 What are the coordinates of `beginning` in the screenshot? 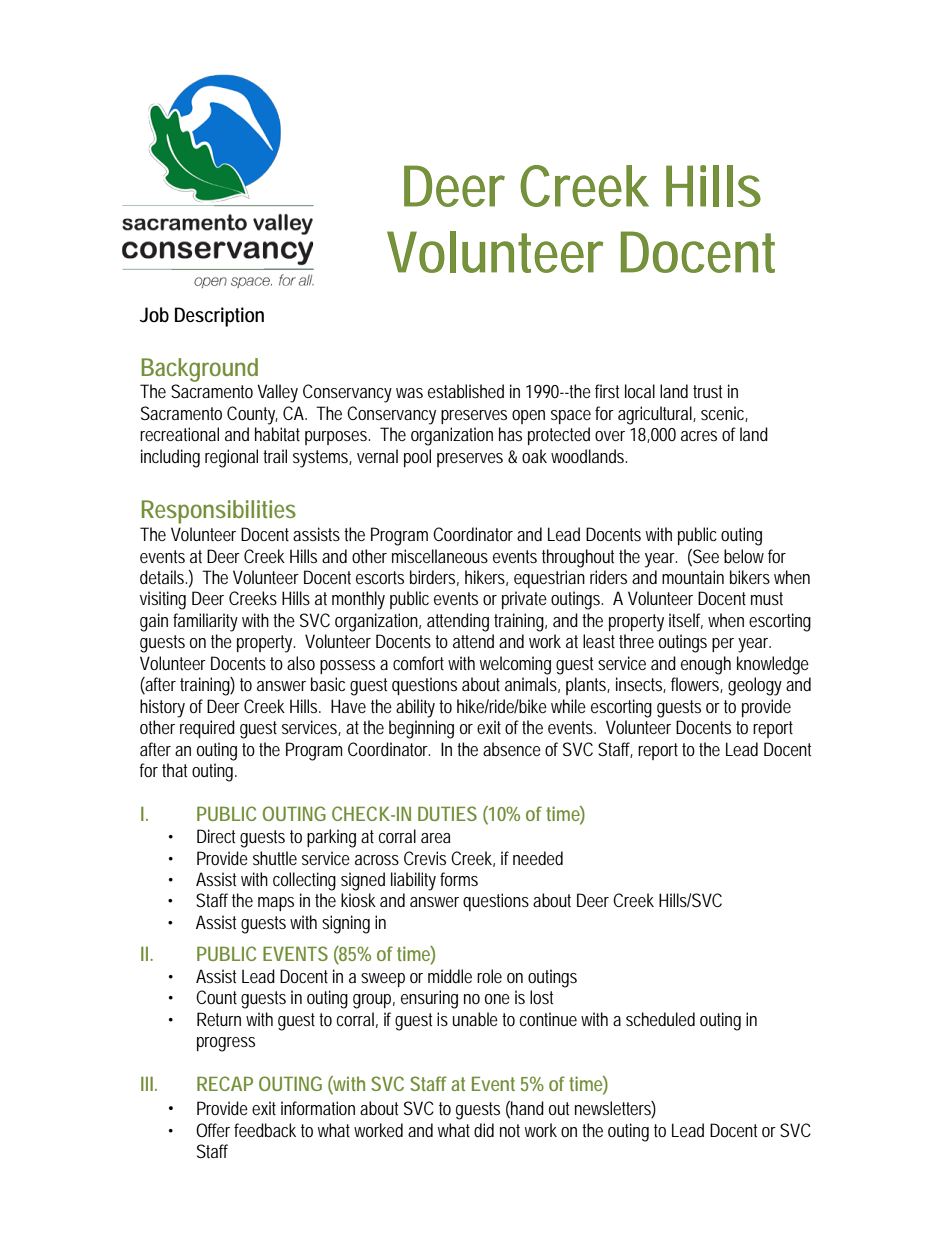 It's located at (421, 729).
